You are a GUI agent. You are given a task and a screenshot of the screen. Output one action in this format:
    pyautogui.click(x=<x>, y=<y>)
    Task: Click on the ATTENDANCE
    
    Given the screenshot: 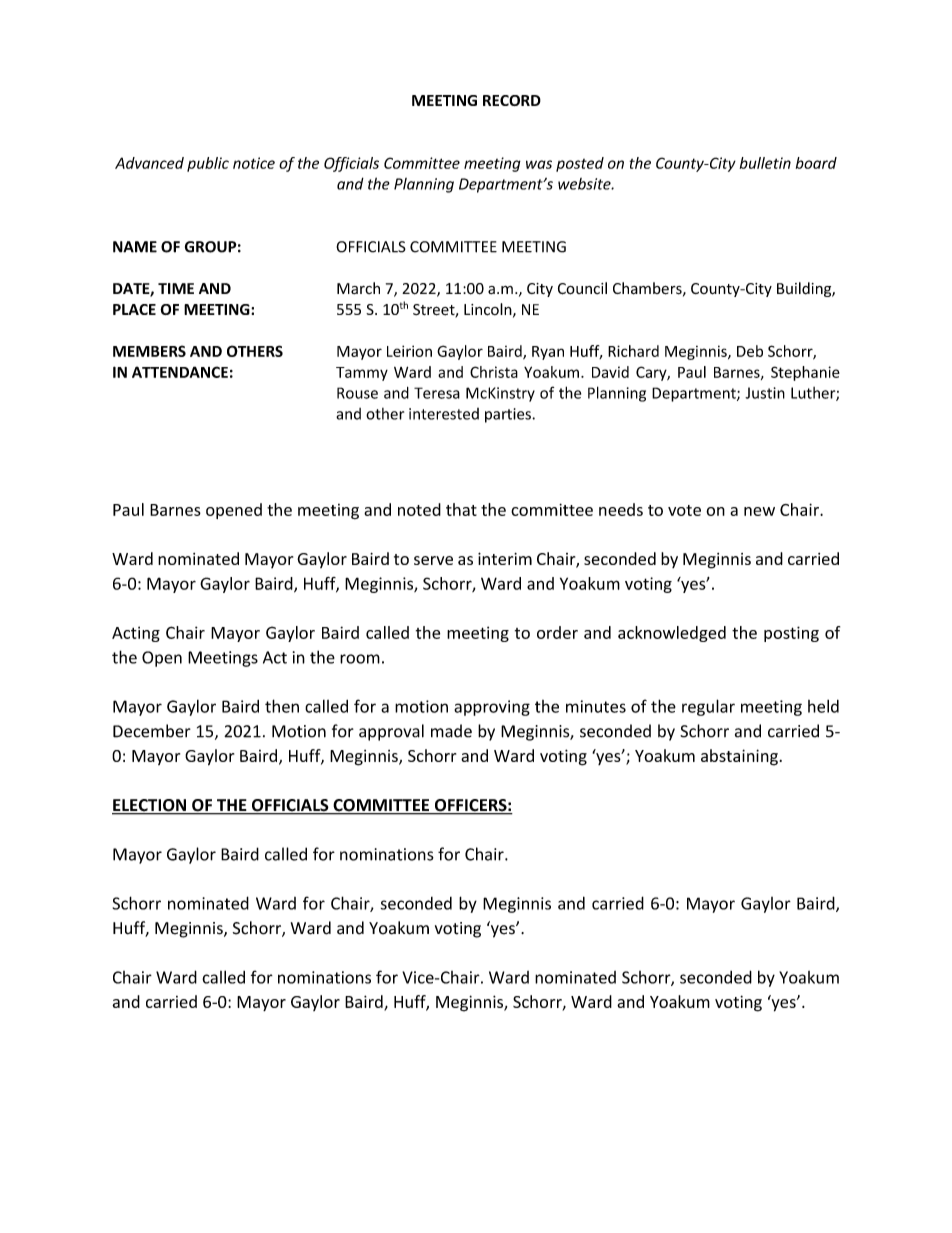 What is the action you would take?
    pyautogui.click(x=180, y=372)
